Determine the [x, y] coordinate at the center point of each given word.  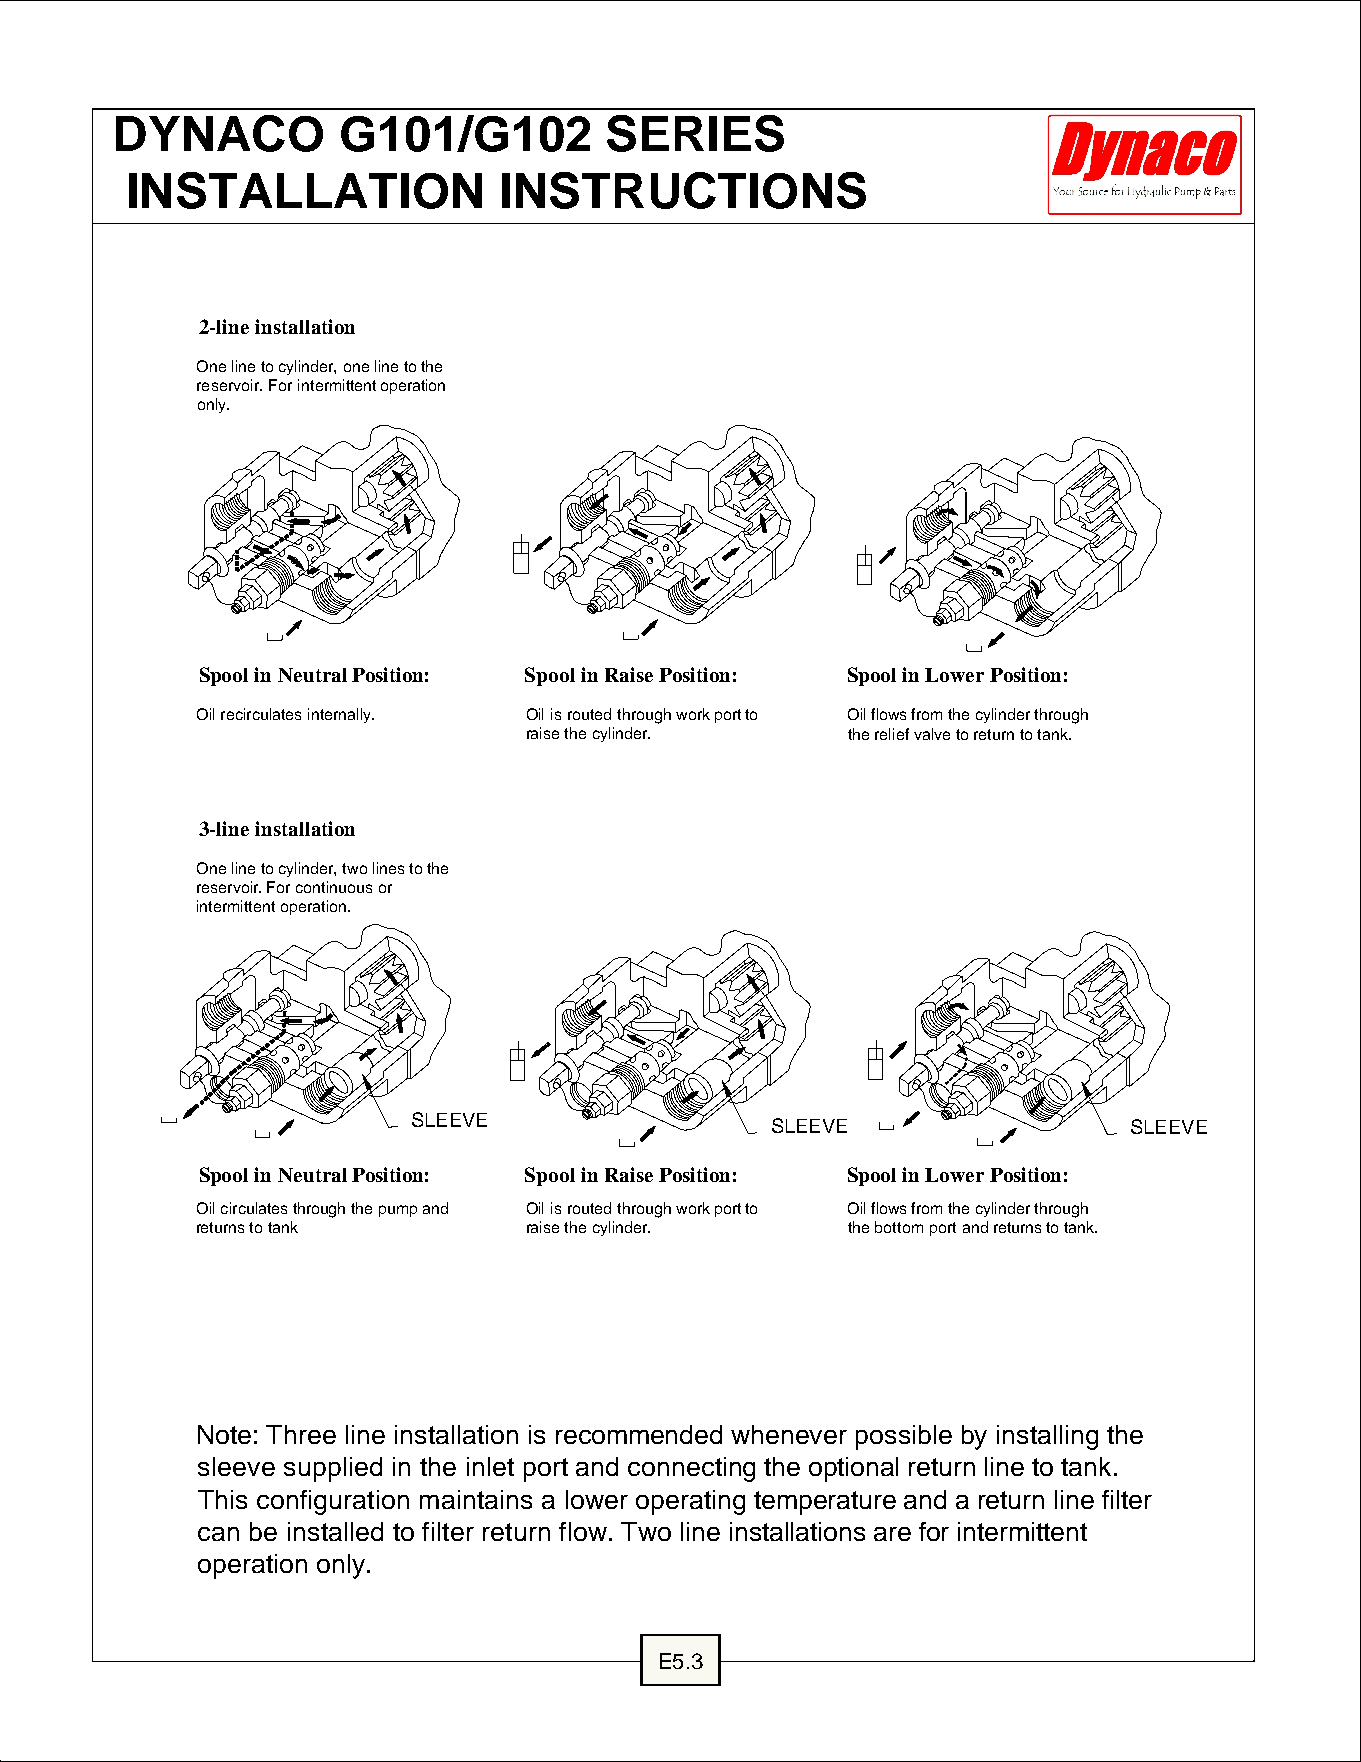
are [892, 1534]
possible [904, 1437]
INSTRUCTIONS [684, 190]
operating [690, 1502]
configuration [333, 1502]
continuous [334, 887]
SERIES [695, 133]
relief [892, 734]
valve [932, 734]
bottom [899, 1227]
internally [340, 715]
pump [398, 1211]
